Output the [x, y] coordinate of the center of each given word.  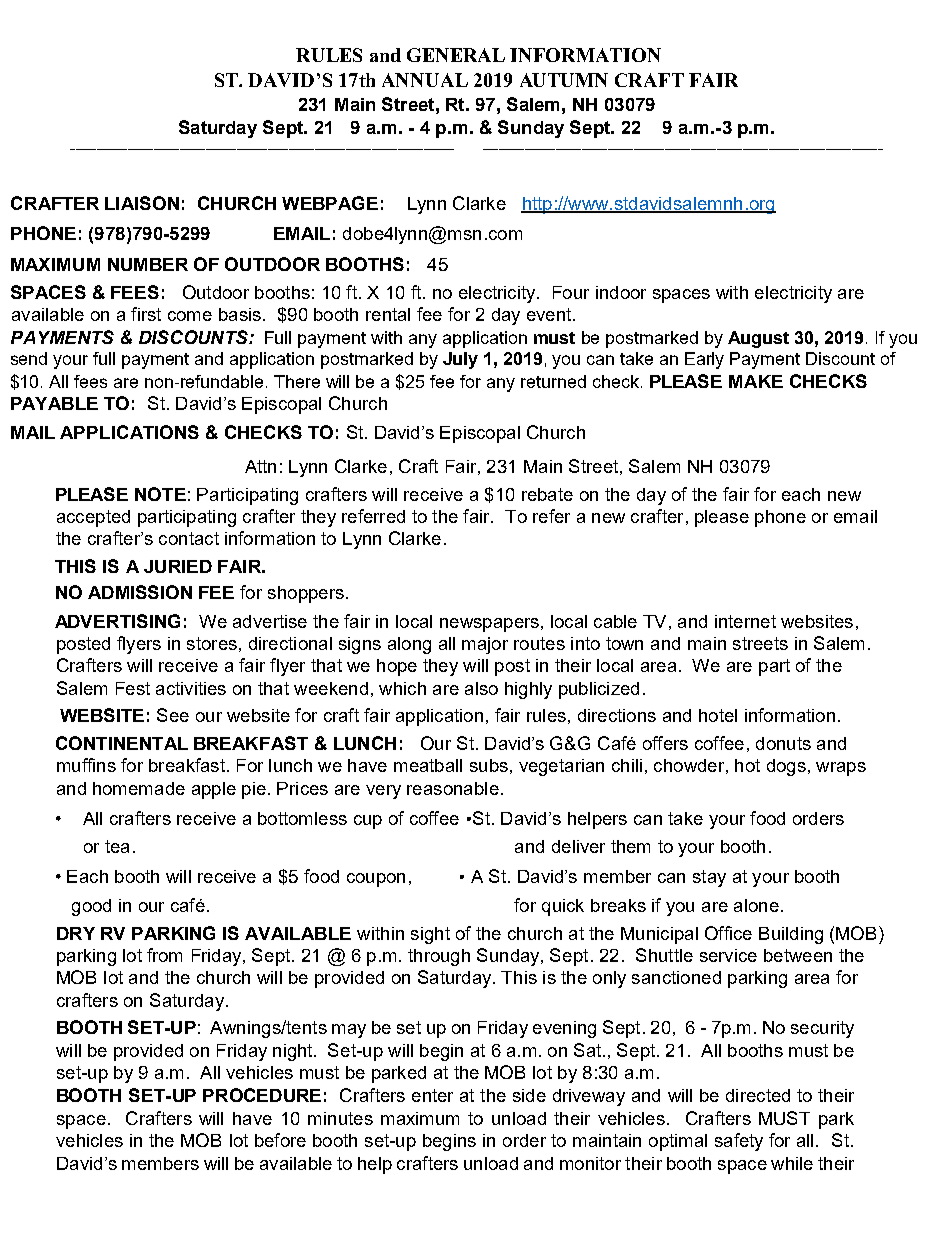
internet [745, 621]
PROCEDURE [262, 1095]
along [409, 645]
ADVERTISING [117, 621]
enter [432, 1095]
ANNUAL [425, 80]
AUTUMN [564, 80]
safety [739, 1142]
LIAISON [142, 203]
